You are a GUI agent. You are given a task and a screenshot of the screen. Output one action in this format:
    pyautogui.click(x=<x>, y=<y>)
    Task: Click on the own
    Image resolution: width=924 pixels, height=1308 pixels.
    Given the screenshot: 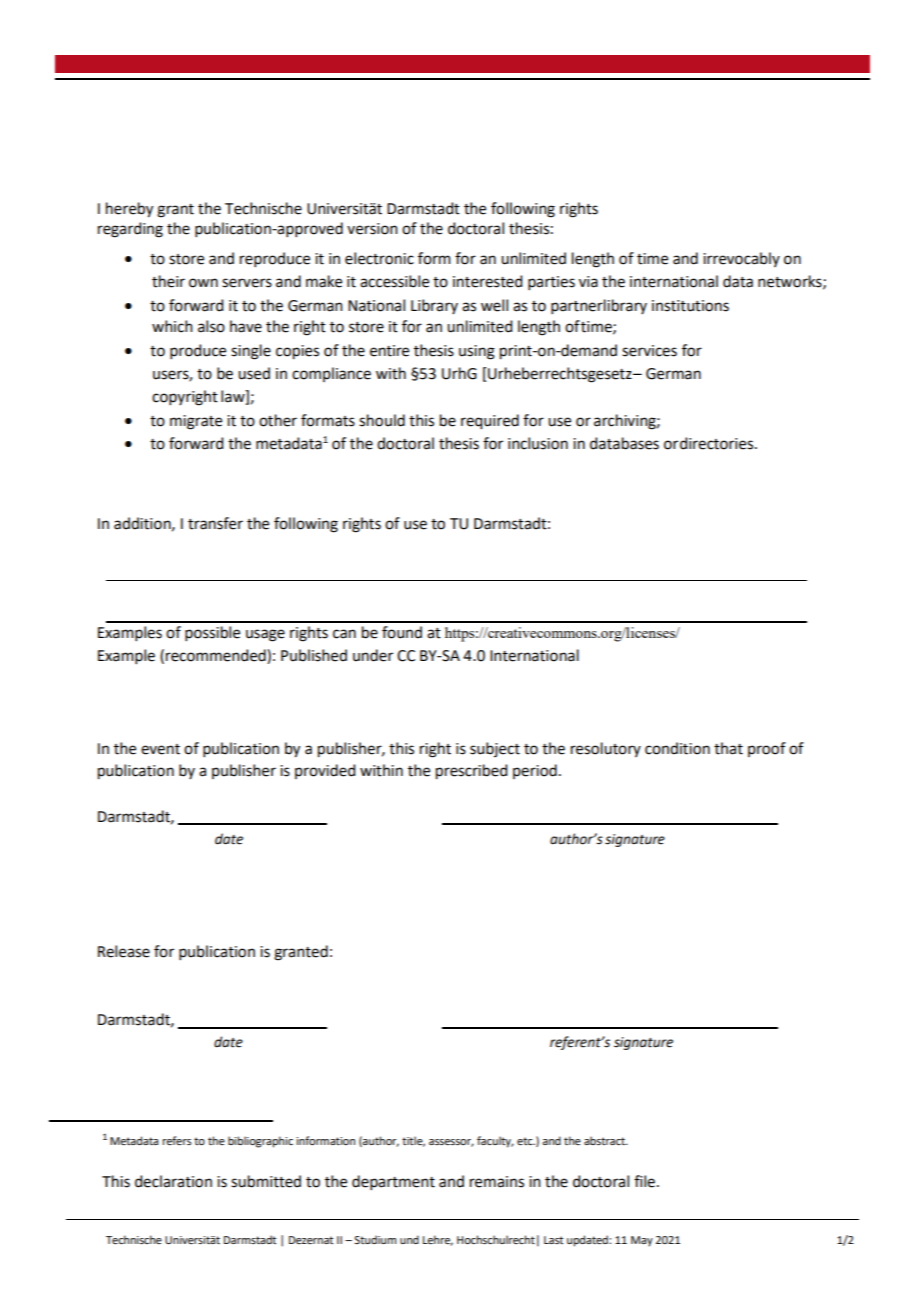 What is the action you would take?
    pyautogui.click(x=203, y=283)
